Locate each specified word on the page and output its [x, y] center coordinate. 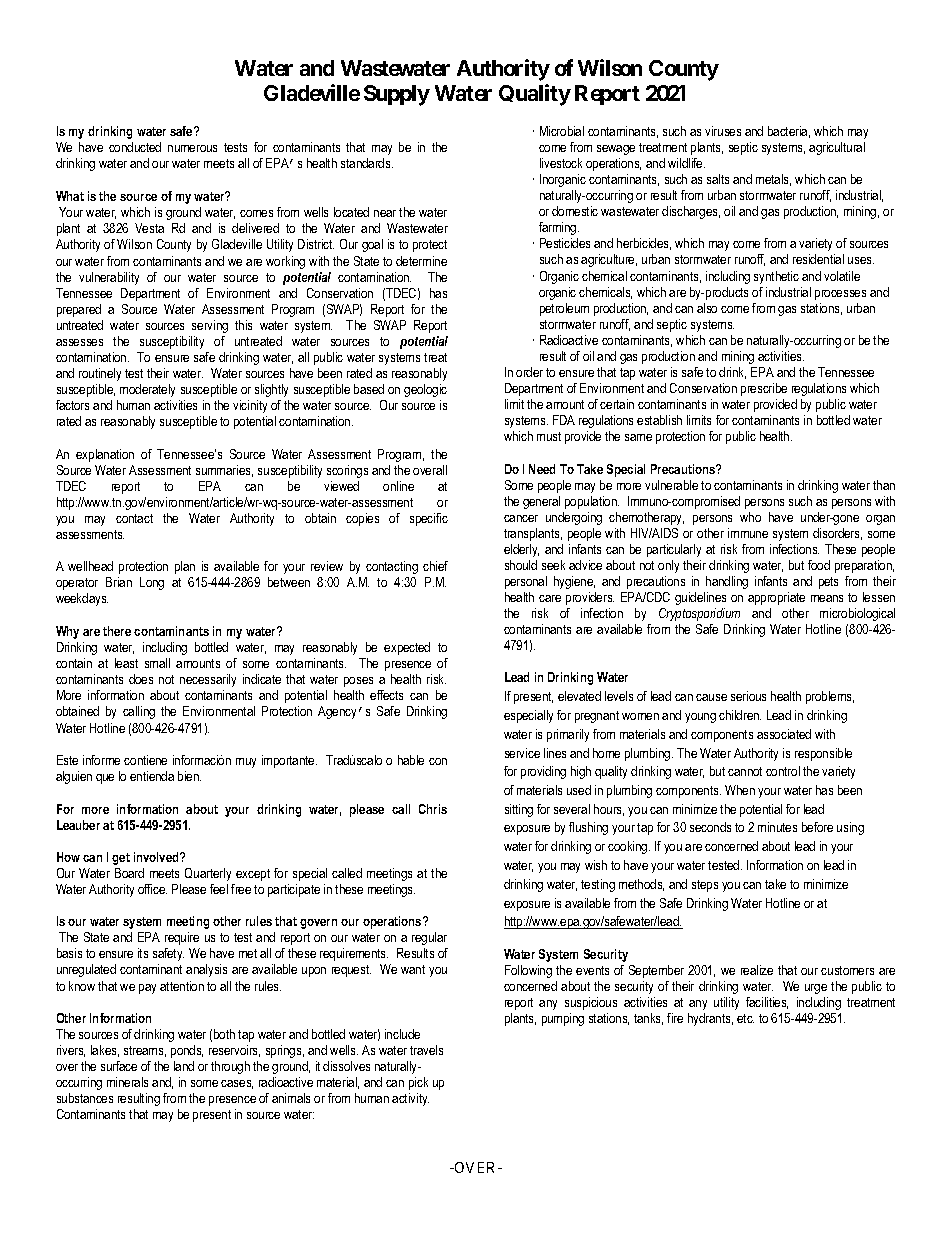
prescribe [764, 389]
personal [526, 582]
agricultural [837, 148]
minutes [777, 827]
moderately [147, 390]
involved [157, 857]
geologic [425, 390]
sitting [519, 810]
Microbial [562, 131]
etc [745, 1018]
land [184, 1066]
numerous [192, 148]
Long [152, 583]
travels [426, 1050]
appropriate [776, 598]
